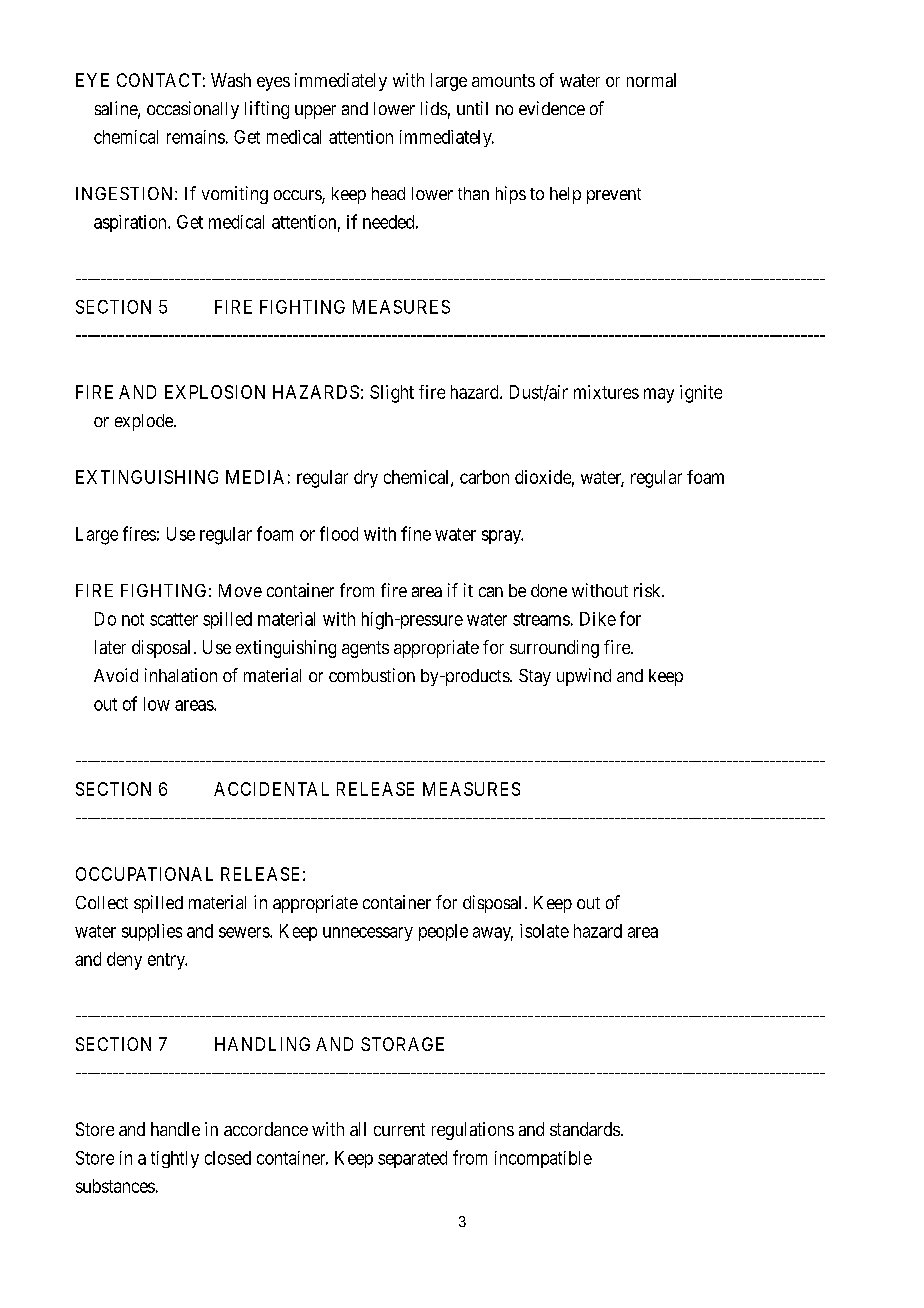 This screenshot has height=1308, width=924. I want to click on tightly, so click(175, 1159).
